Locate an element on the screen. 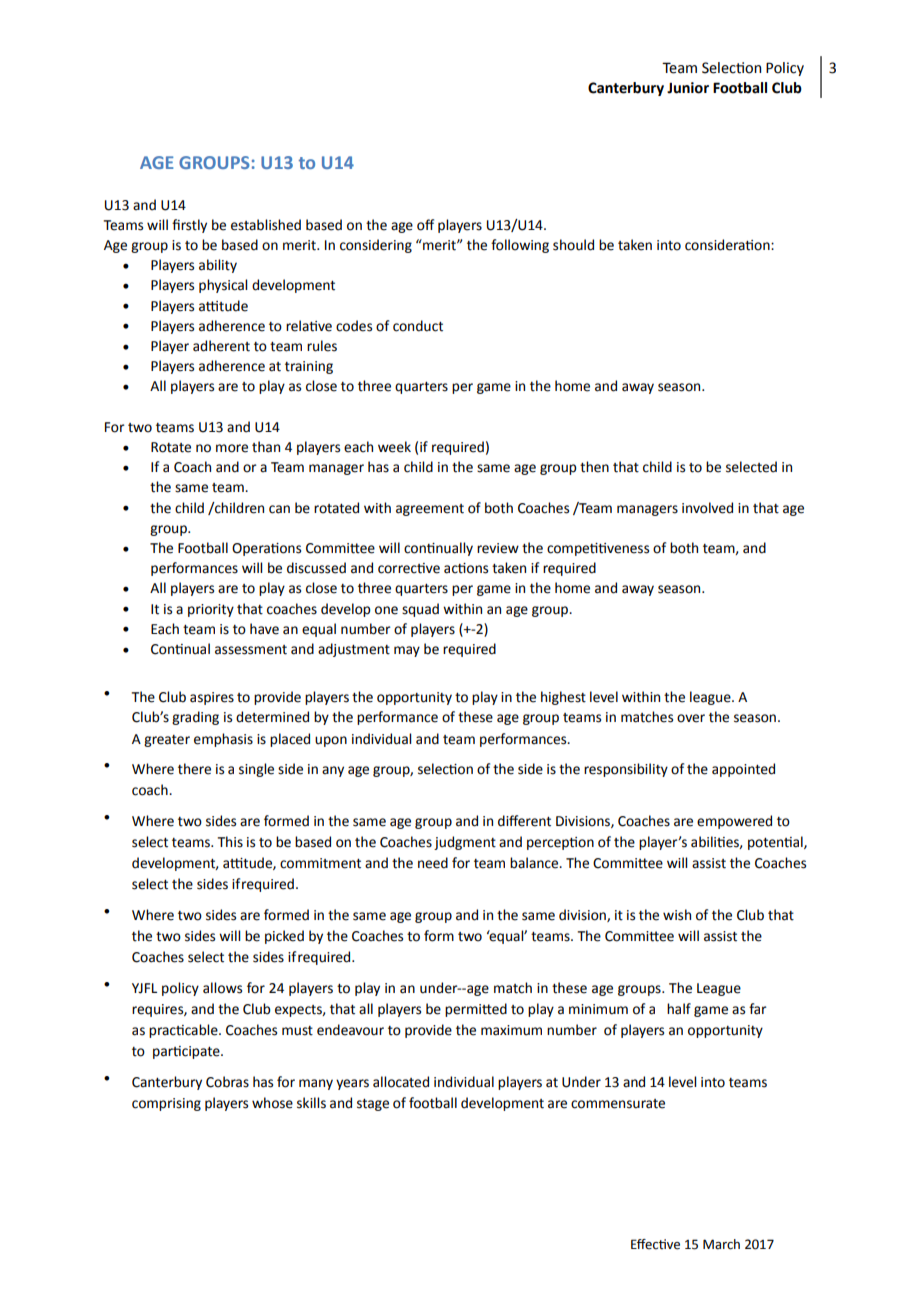  involved is located at coordinates (707, 508).
